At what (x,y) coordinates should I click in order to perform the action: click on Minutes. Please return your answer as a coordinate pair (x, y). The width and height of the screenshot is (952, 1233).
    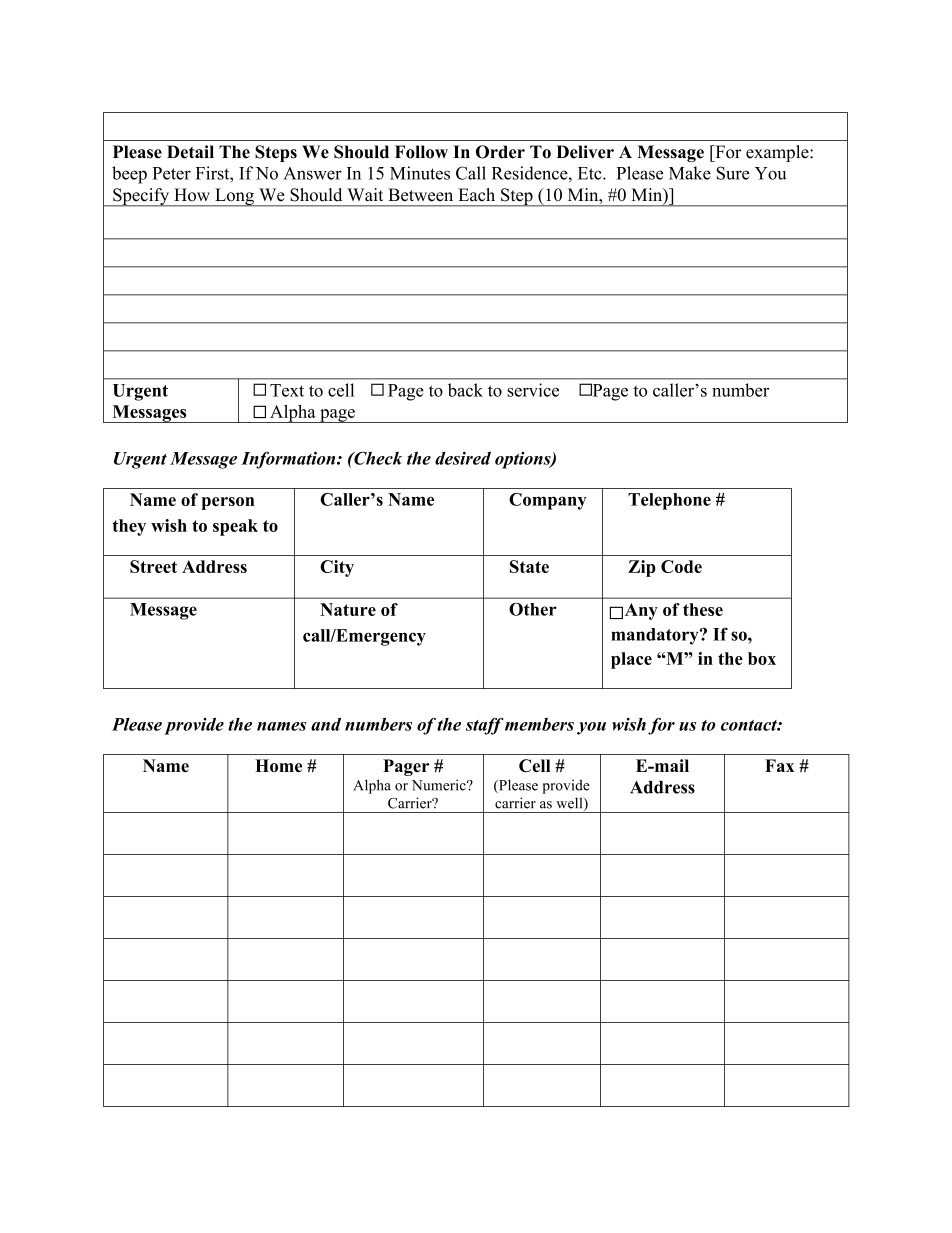
    Looking at the image, I should click on (420, 173).
